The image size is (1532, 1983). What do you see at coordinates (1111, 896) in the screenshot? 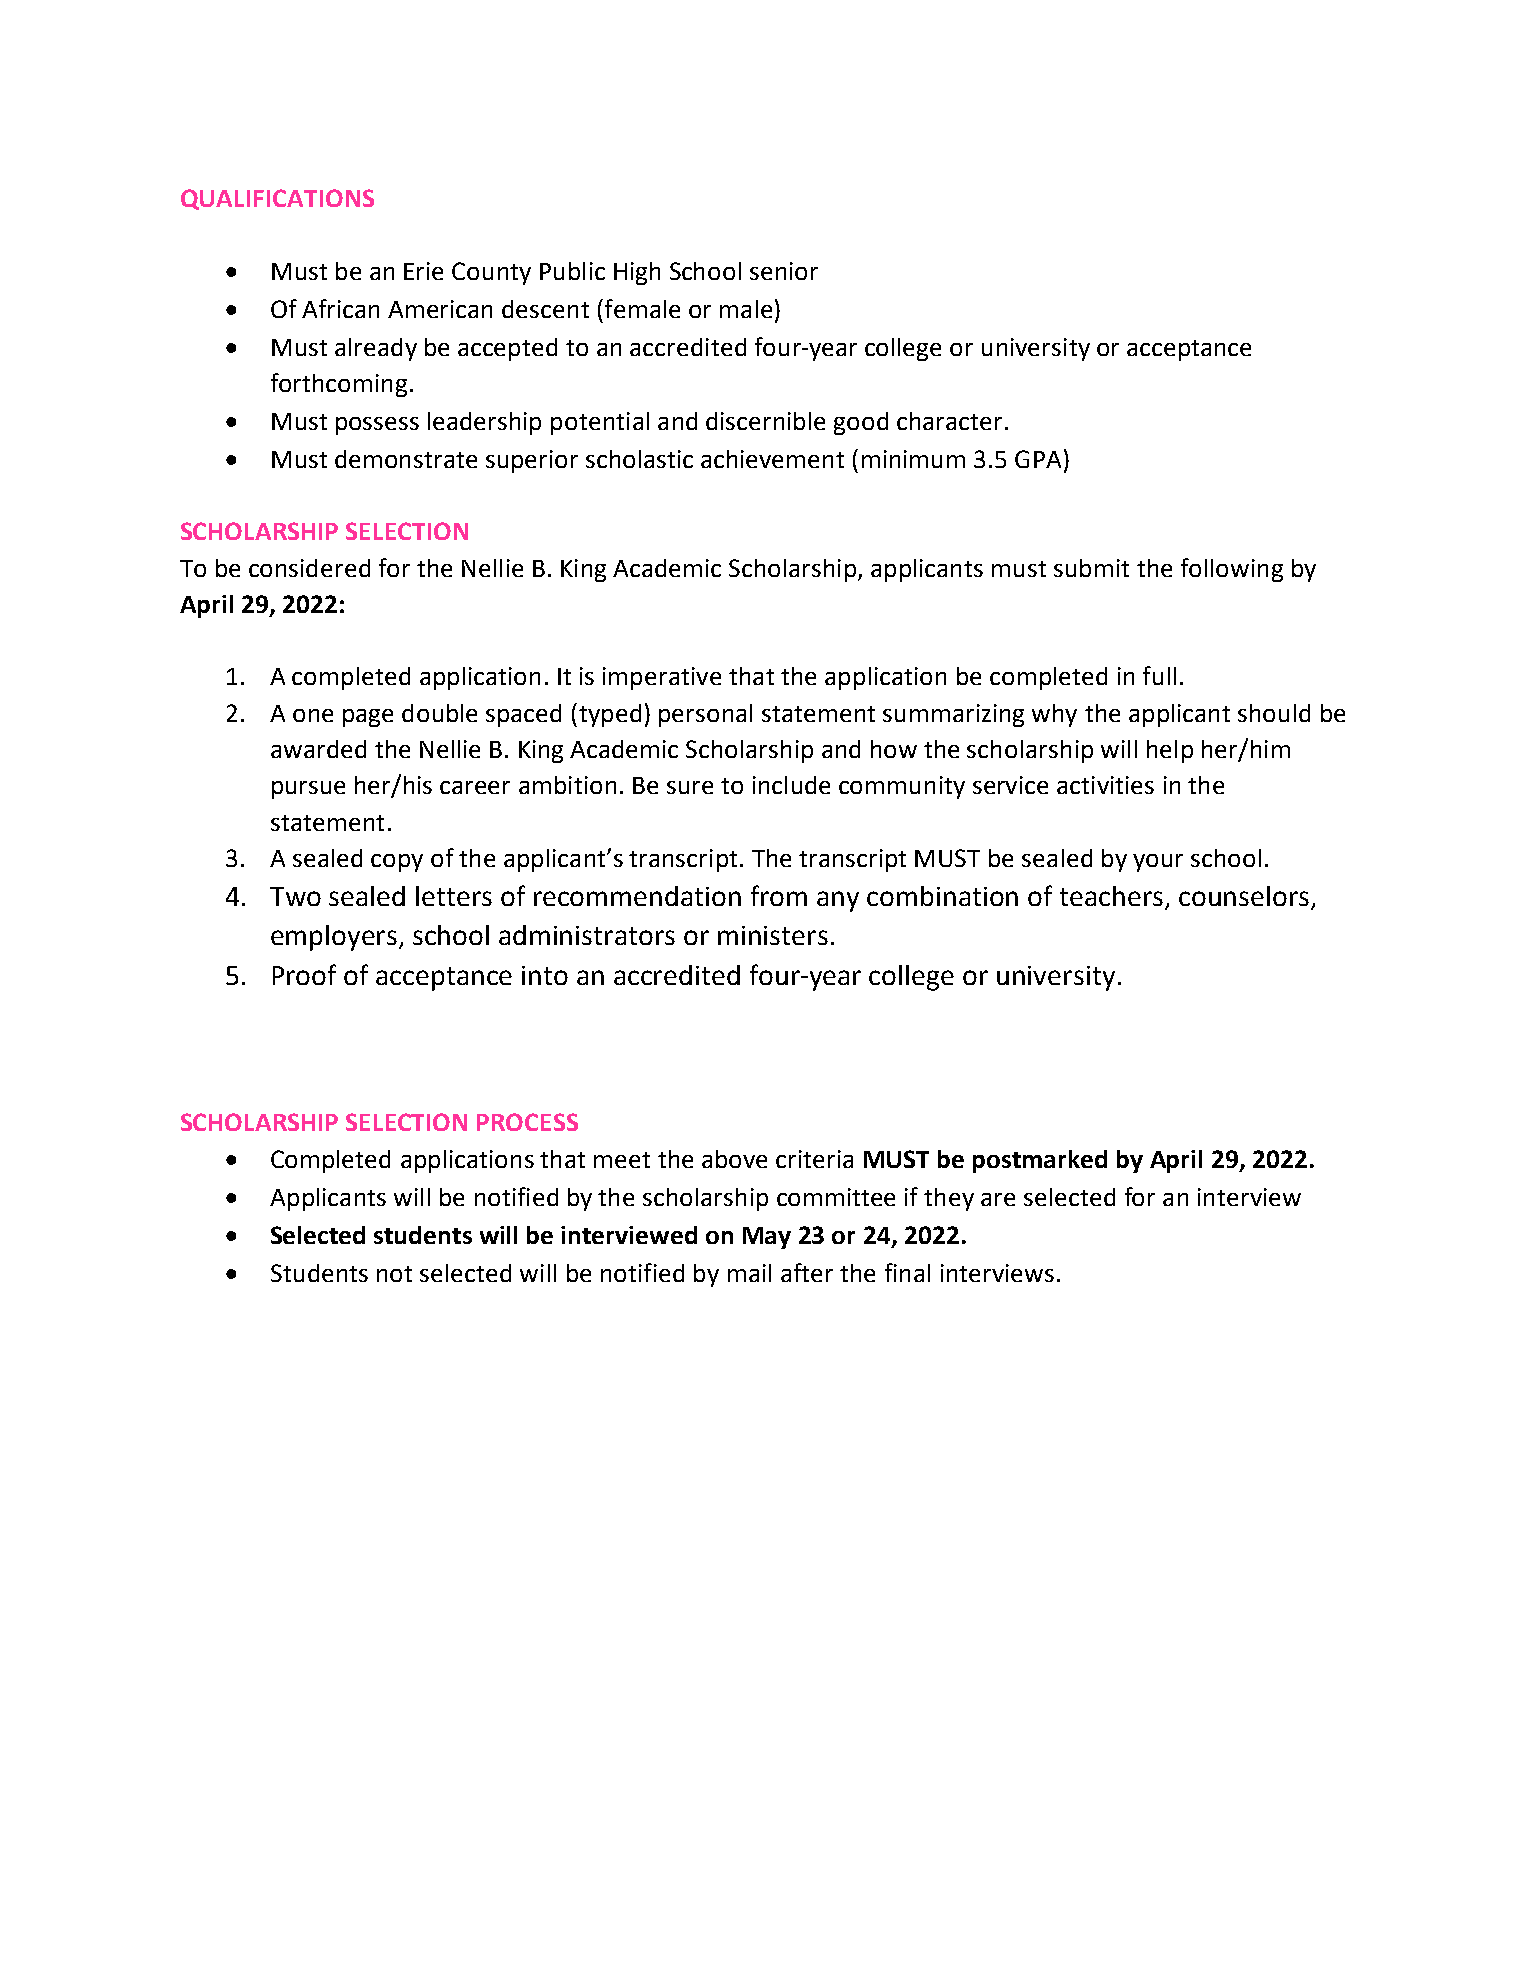
I see `teachers` at bounding box center [1111, 896].
